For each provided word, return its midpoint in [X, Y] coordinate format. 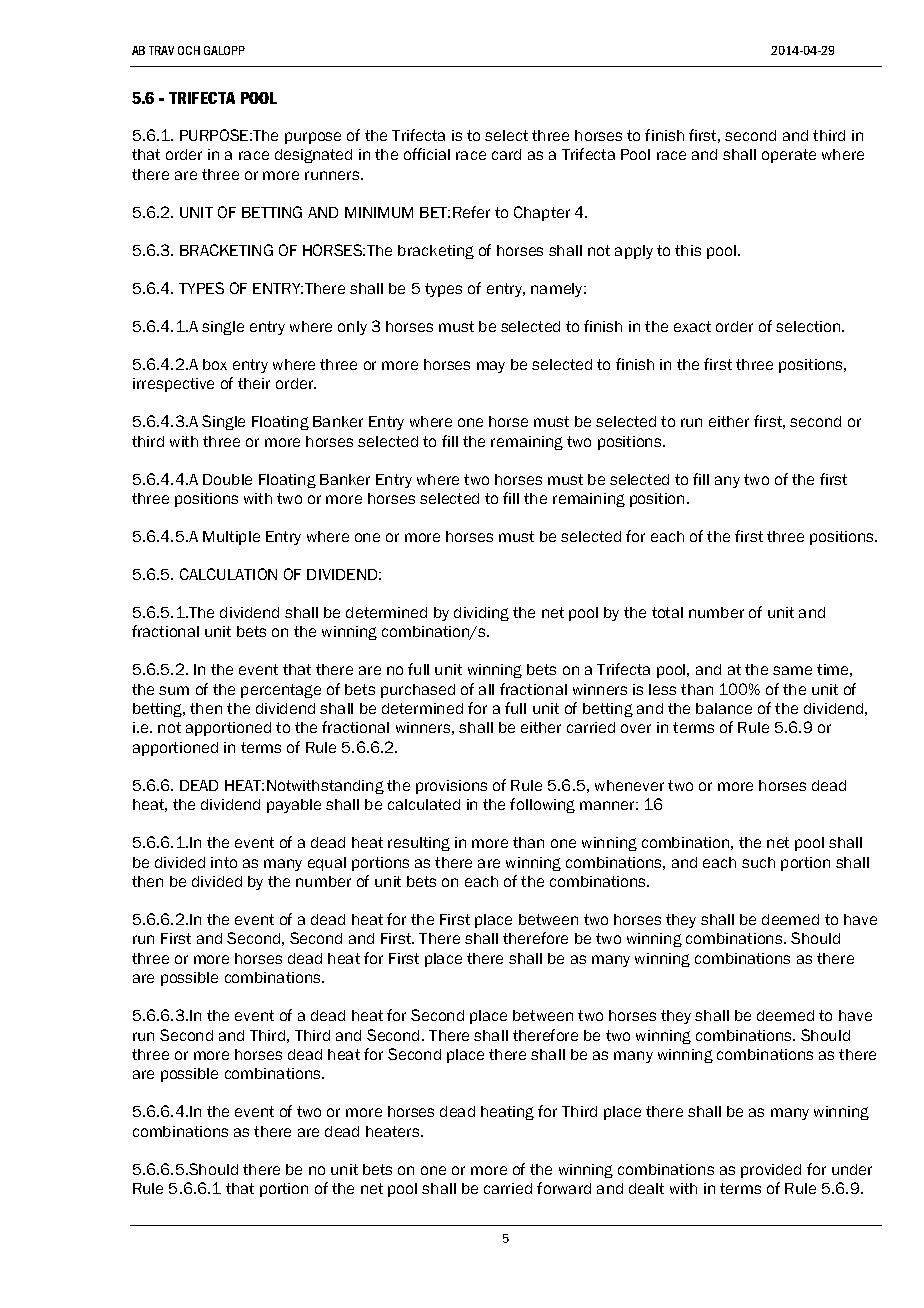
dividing [481, 614]
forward [564, 1188]
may [491, 367]
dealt [646, 1188]
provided [771, 1171]
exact [692, 326]
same [792, 670]
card [506, 154]
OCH [189, 50]
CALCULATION [228, 574]
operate [789, 156]
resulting [419, 844]
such [758, 862]
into [224, 862]
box [215, 364]
